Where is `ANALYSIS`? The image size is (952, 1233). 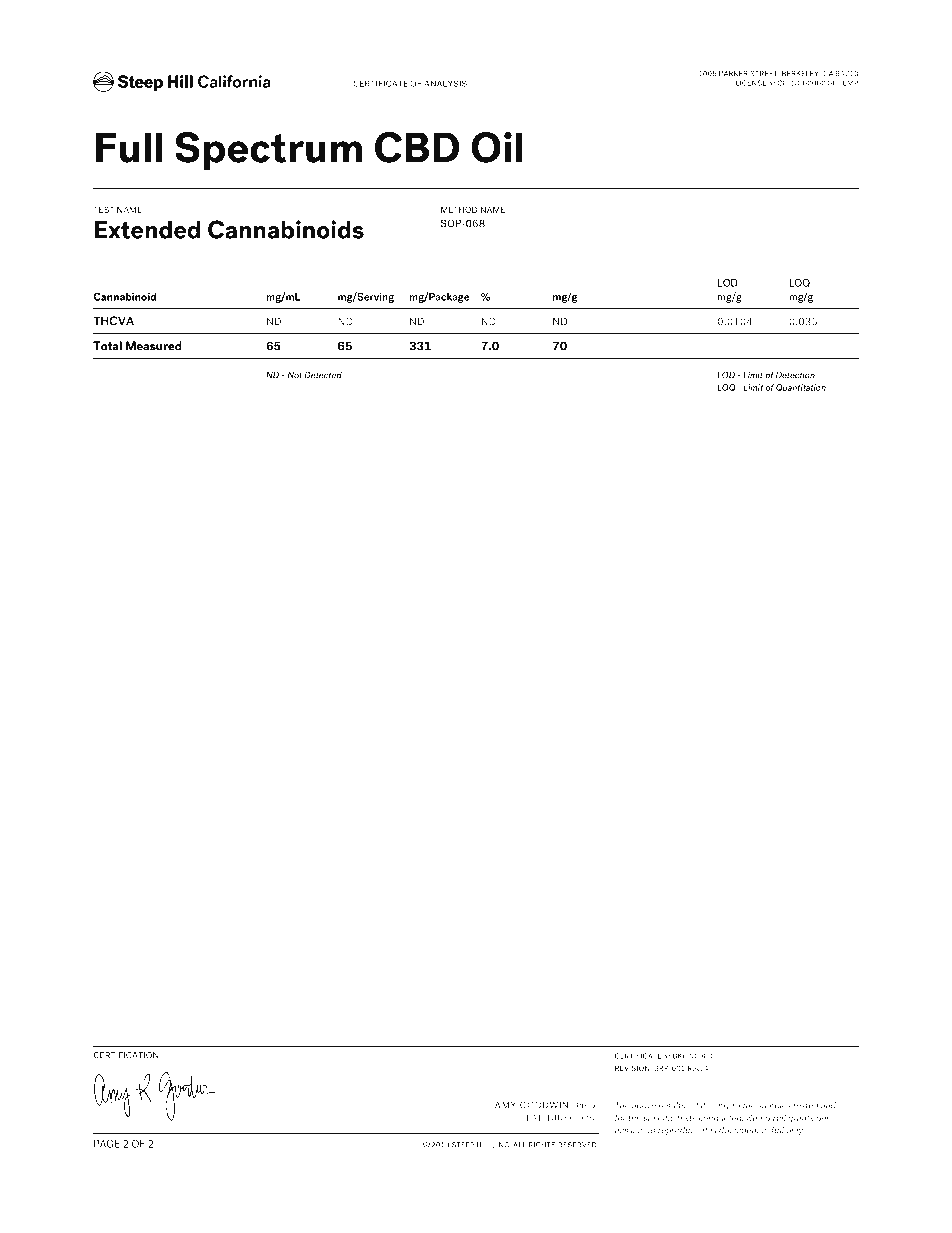
ANALYSIS is located at coordinates (445, 83).
